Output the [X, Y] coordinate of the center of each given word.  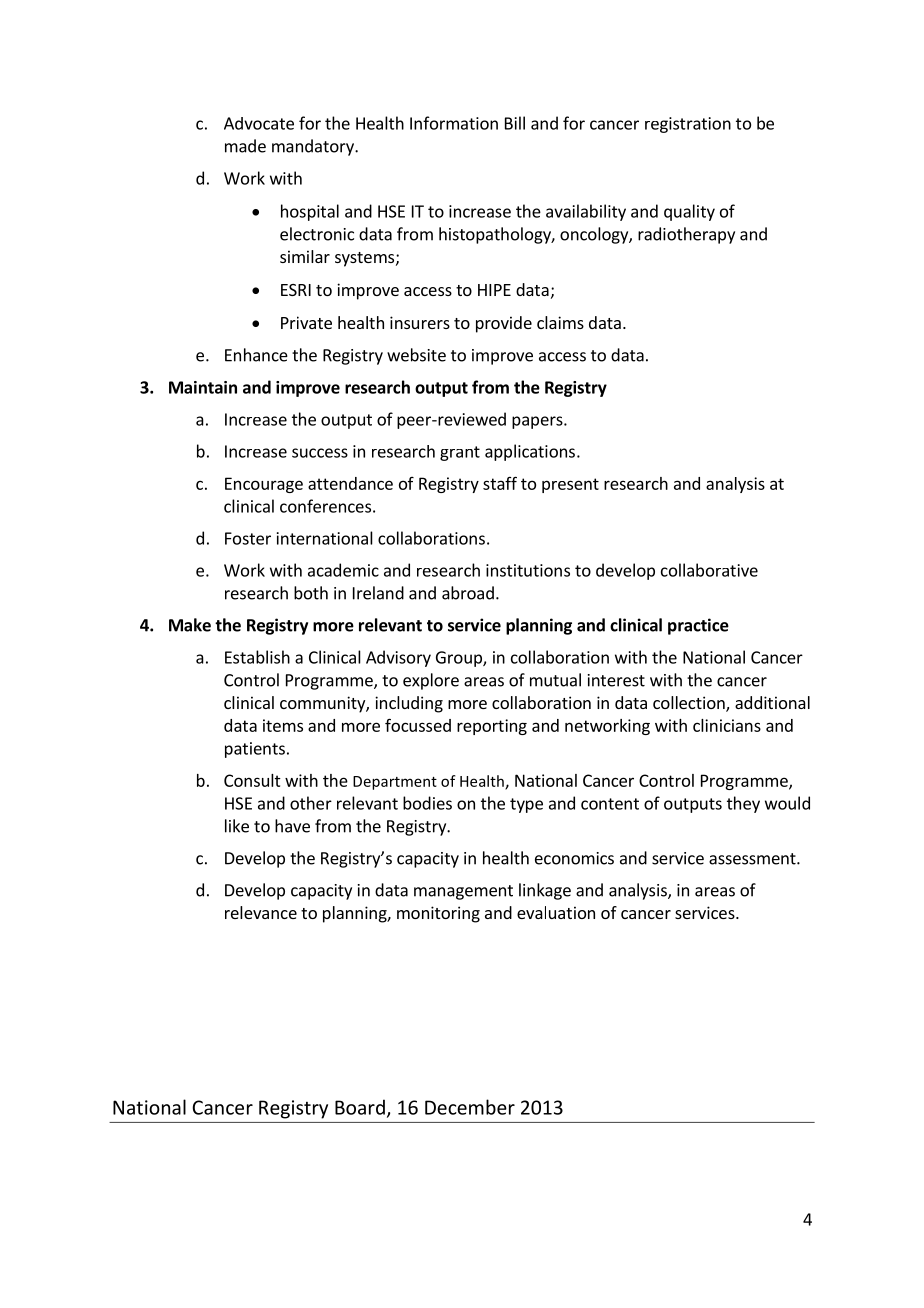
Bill [515, 123]
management [463, 892]
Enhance [256, 355]
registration [688, 125]
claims [560, 322]
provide [504, 324]
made [245, 146]
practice [698, 626]
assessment [753, 859]
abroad [468, 593]
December [470, 1107]
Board [360, 1107]
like [237, 826]
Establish [257, 657]
